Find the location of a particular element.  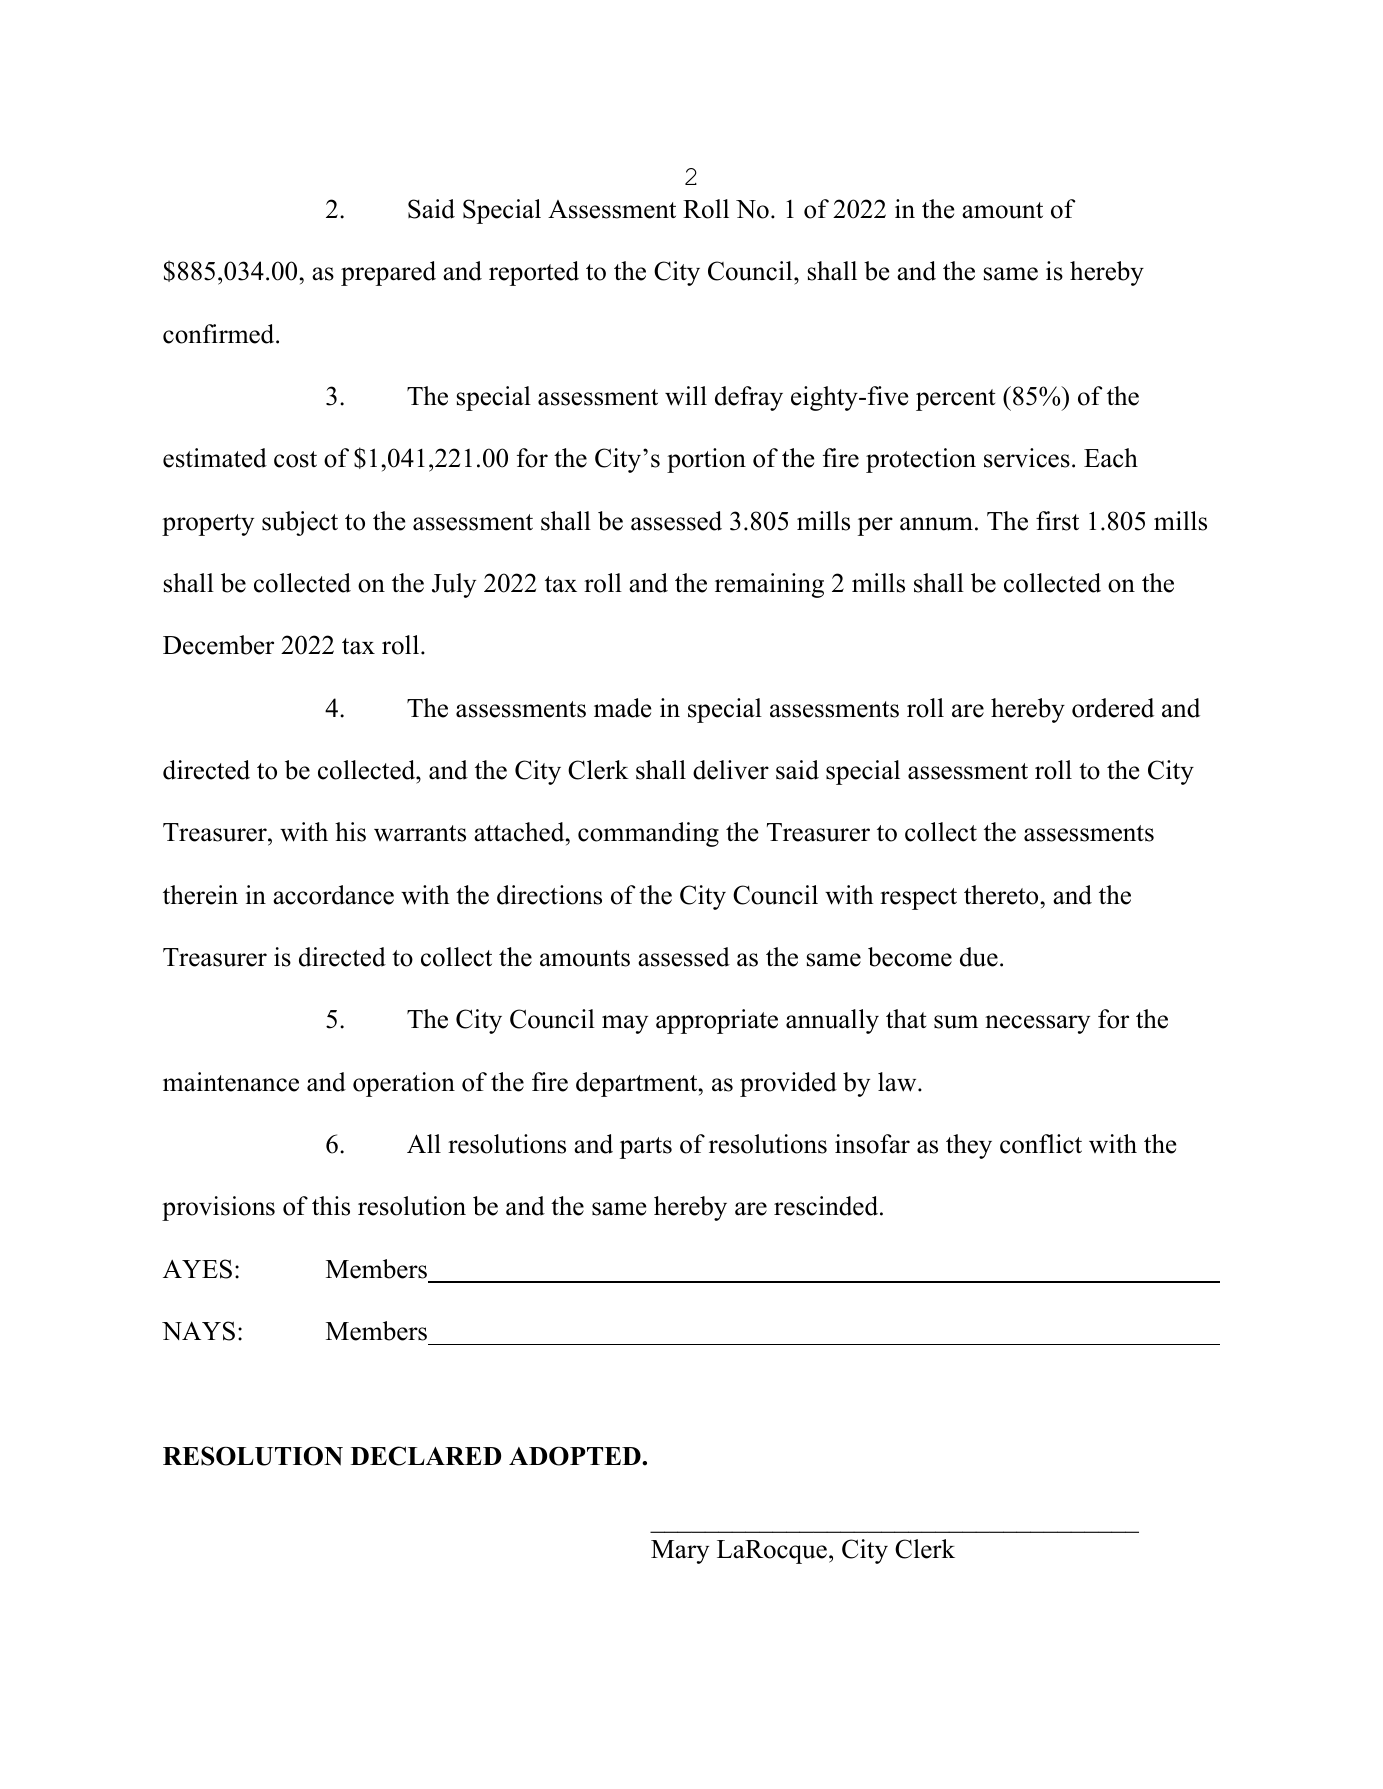

accordance is located at coordinates (333, 895).
